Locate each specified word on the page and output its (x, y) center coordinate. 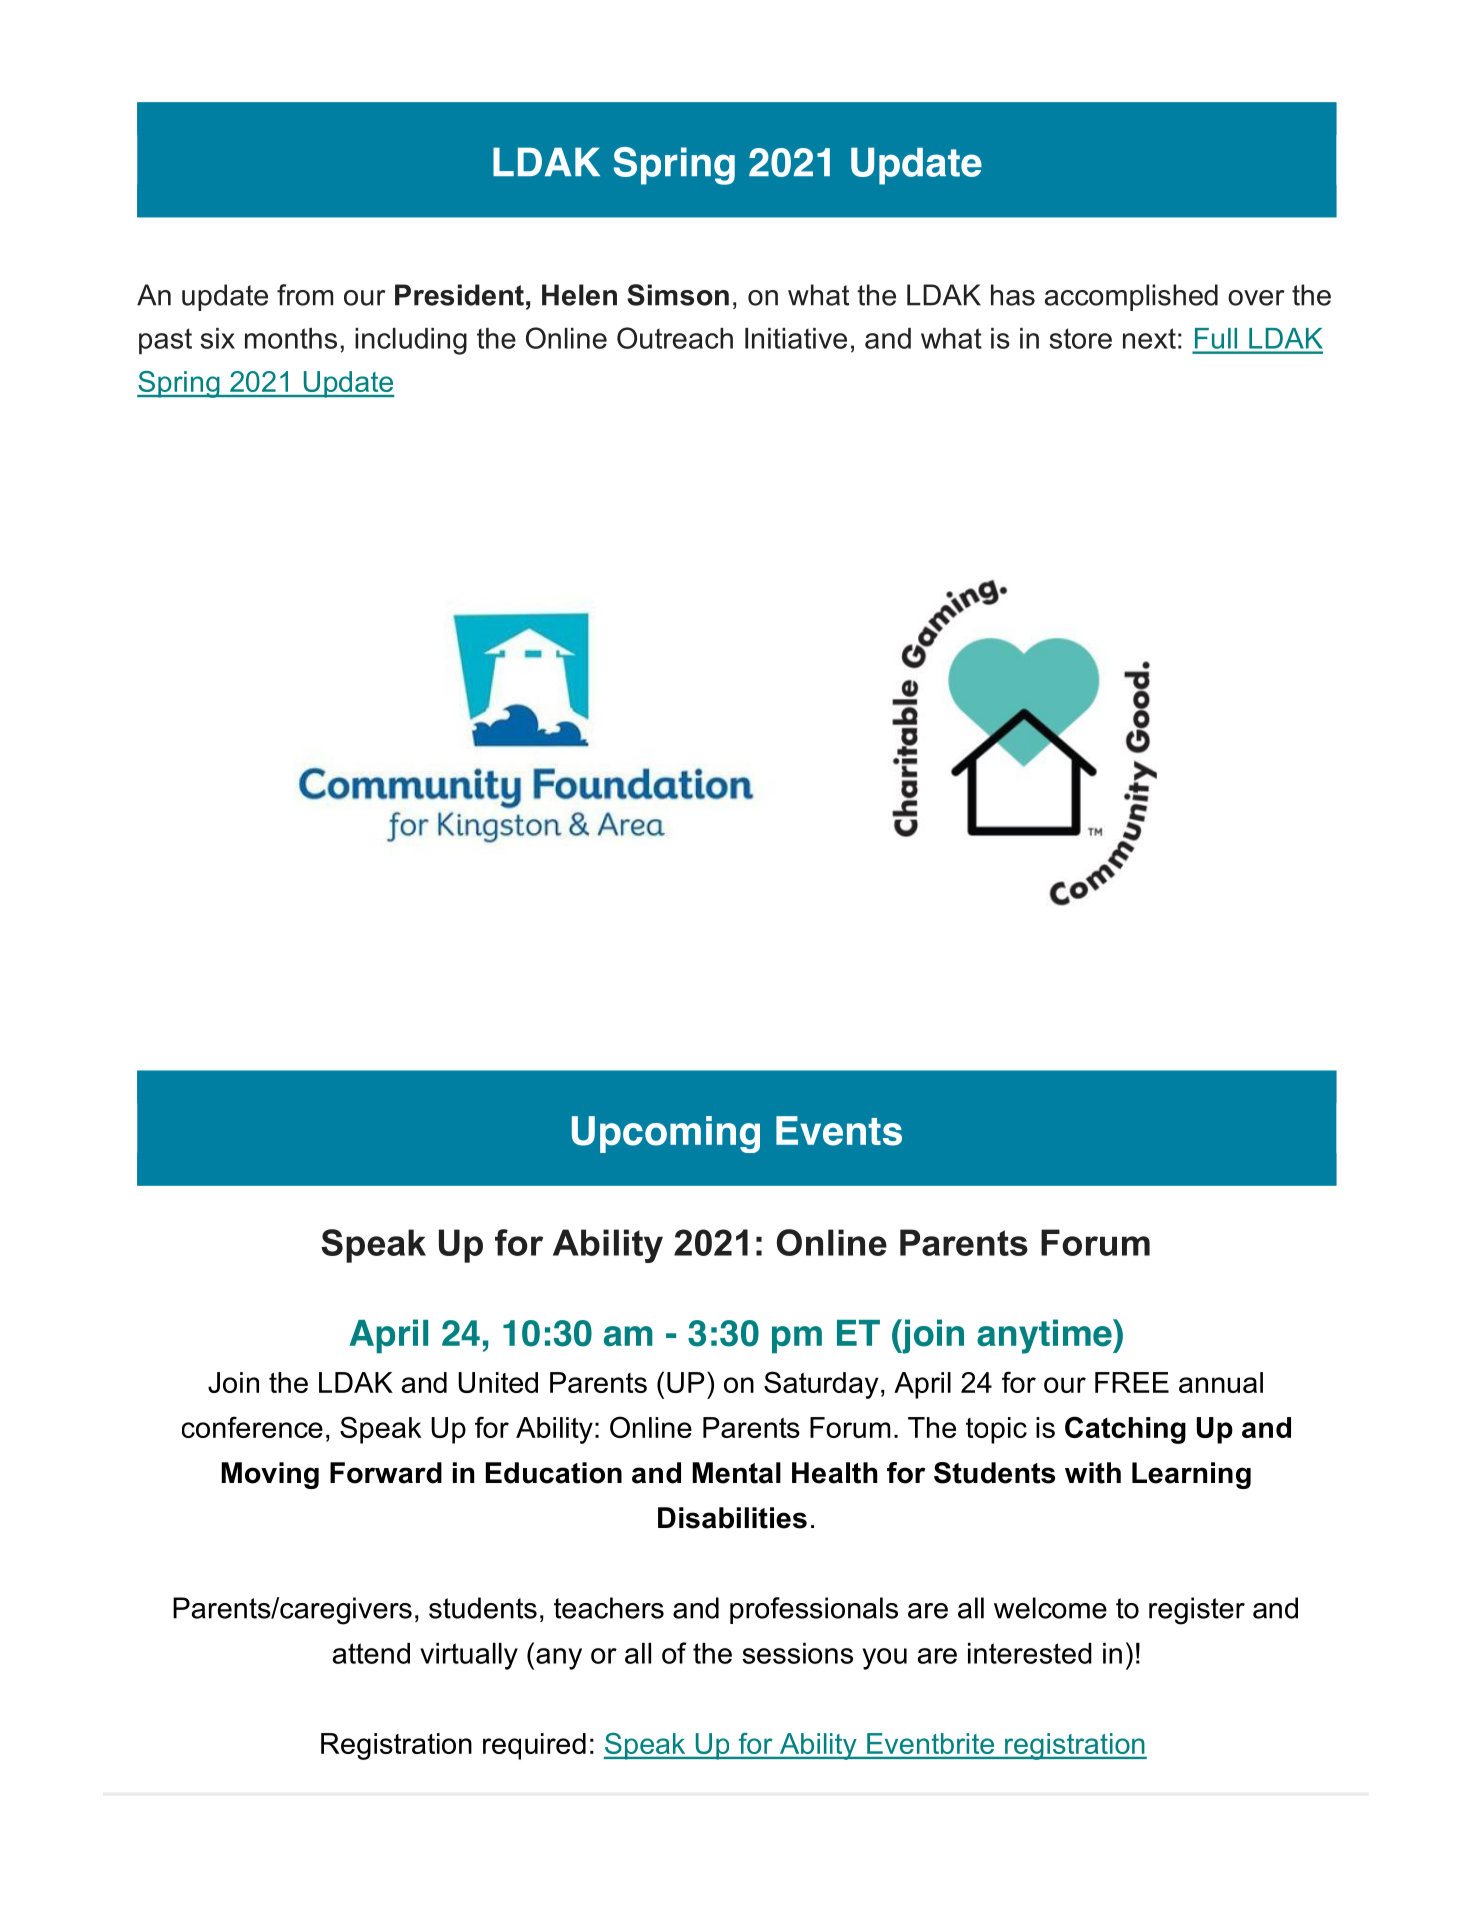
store (1080, 338)
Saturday (821, 1385)
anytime (1045, 1336)
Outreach (675, 338)
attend (371, 1653)
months (291, 338)
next (1149, 338)
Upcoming (666, 1134)
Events (839, 1131)
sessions (797, 1653)
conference (252, 1427)
